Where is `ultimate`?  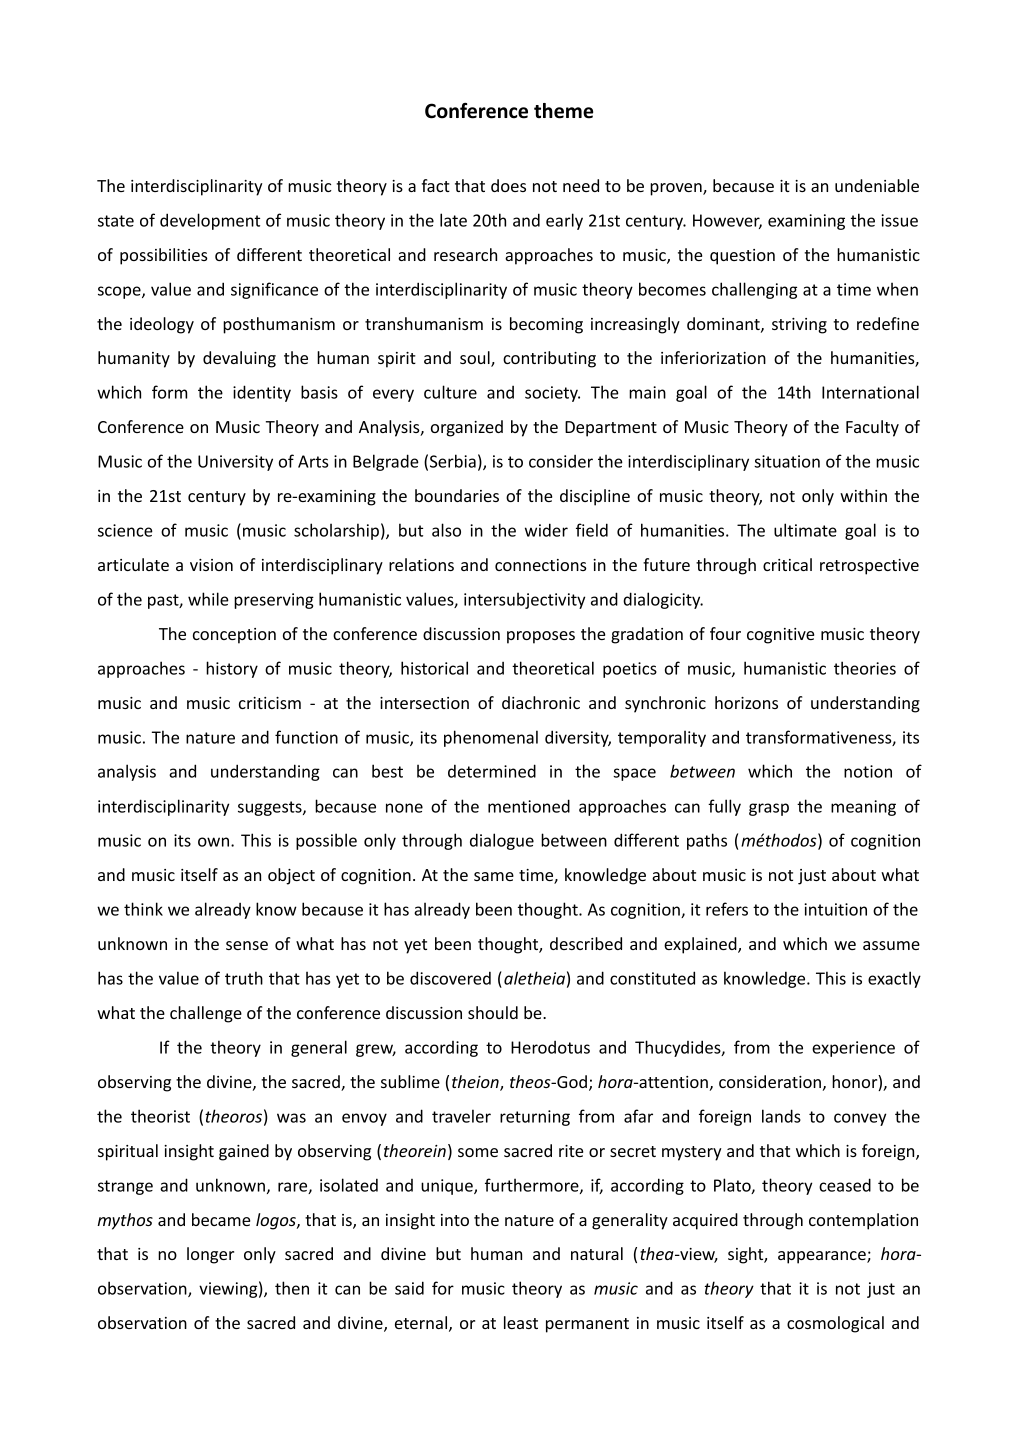 ultimate is located at coordinates (805, 530).
